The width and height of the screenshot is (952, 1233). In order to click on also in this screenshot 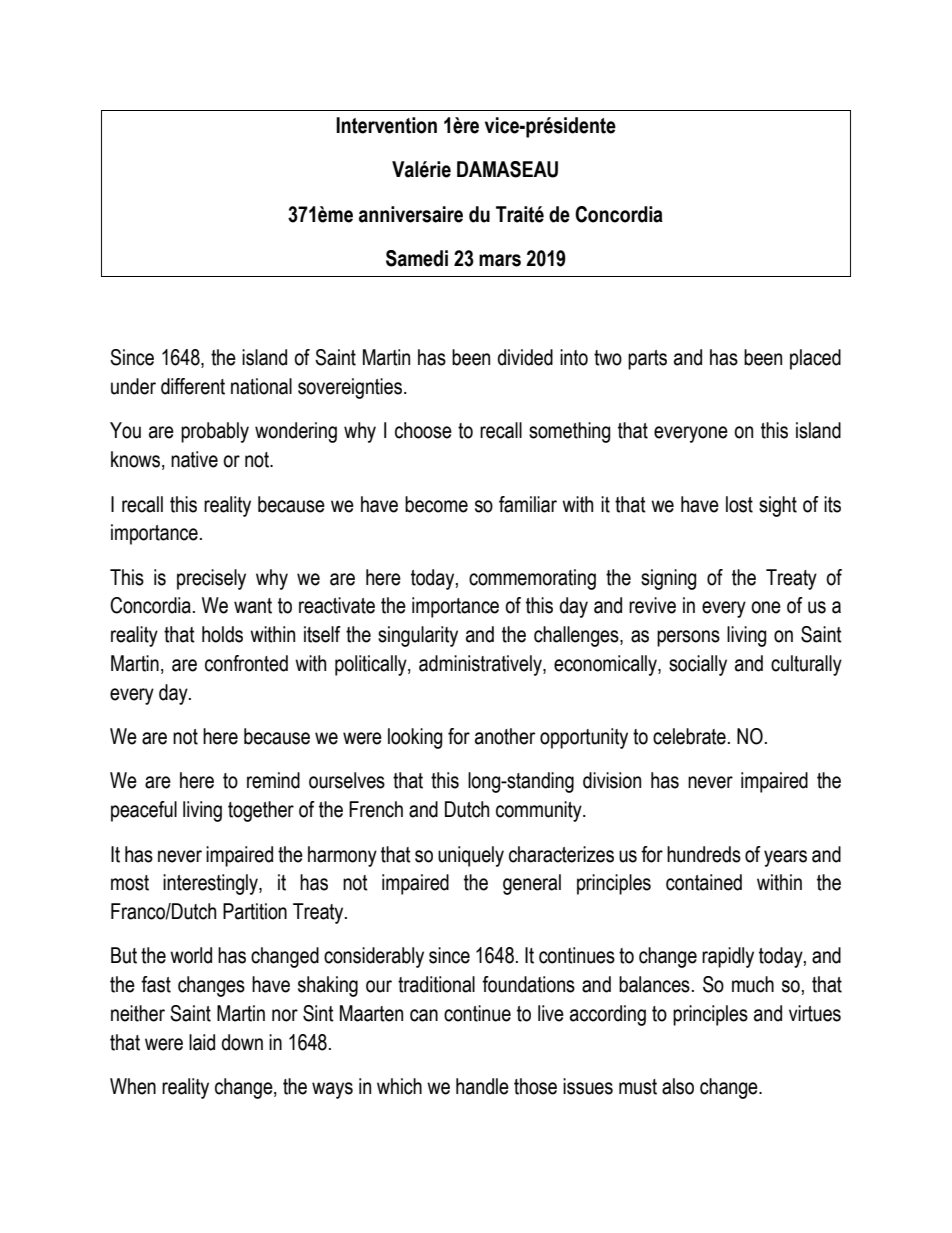, I will do `click(678, 1086)`.
